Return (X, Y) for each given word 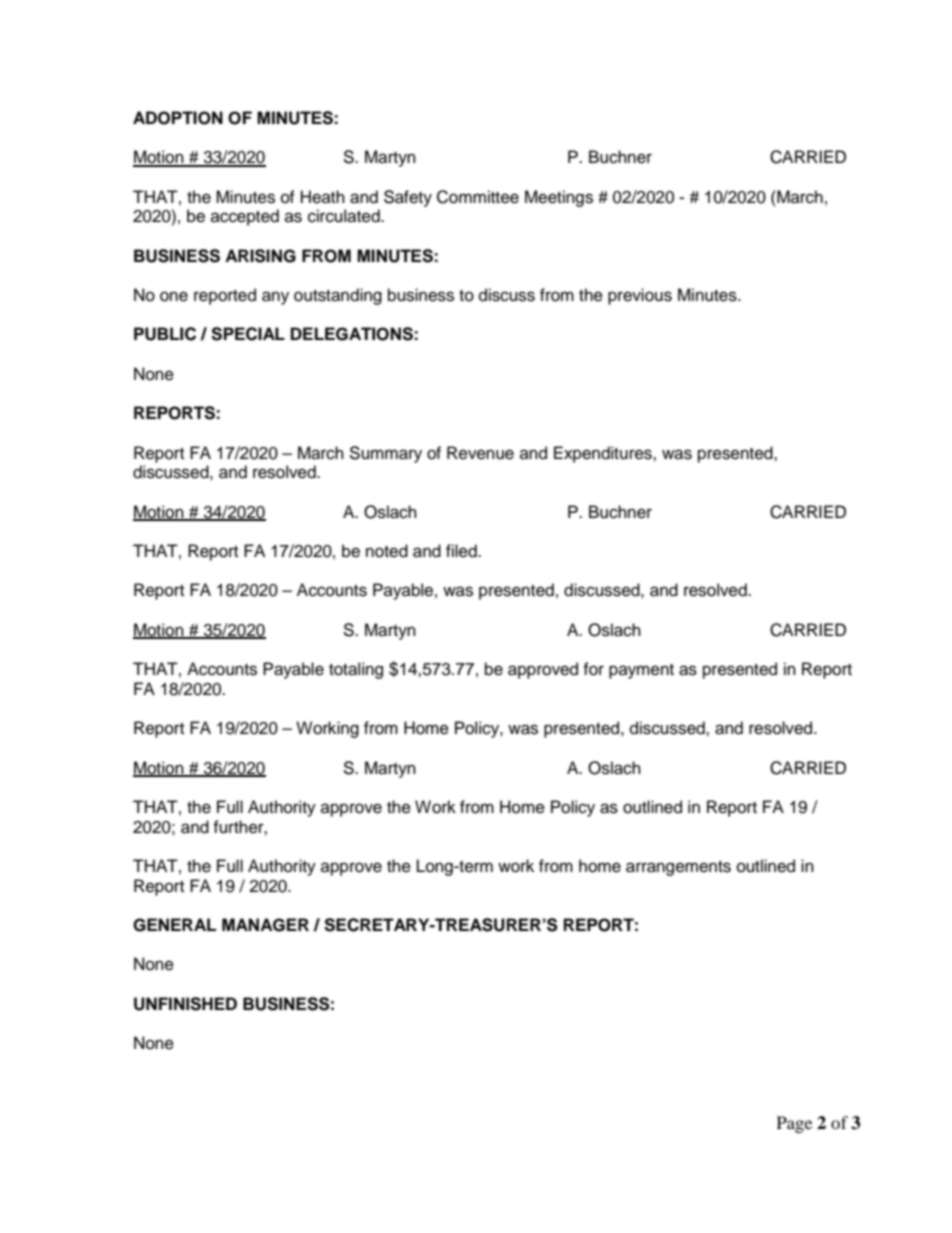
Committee (478, 197)
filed (462, 551)
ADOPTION (178, 118)
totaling (356, 670)
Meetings (559, 198)
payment (641, 671)
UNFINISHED (185, 1004)
